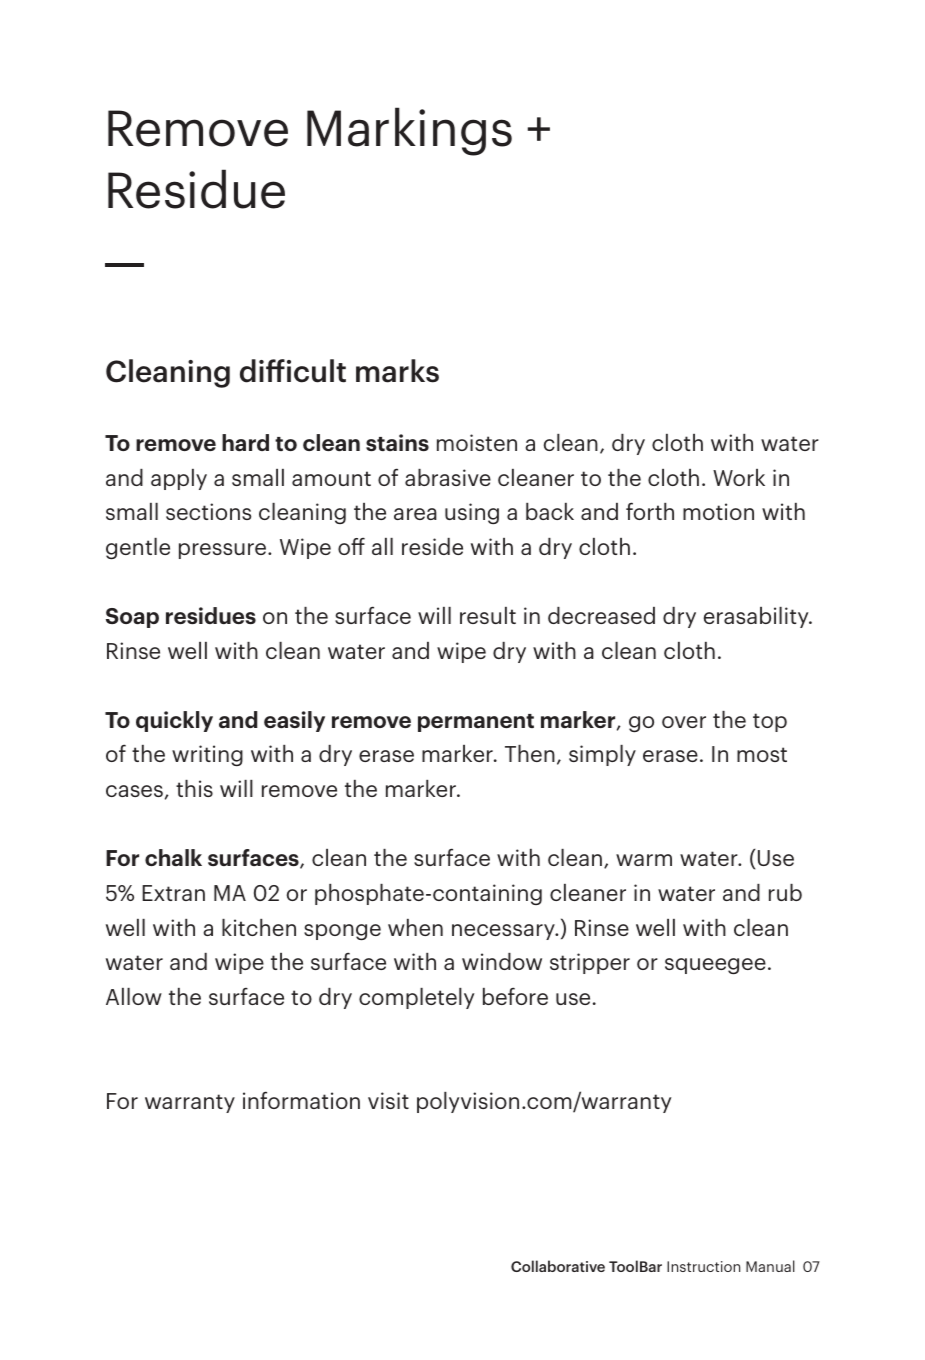  What do you see at coordinates (718, 511) in the image?
I see `motion` at bounding box center [718, 511].
